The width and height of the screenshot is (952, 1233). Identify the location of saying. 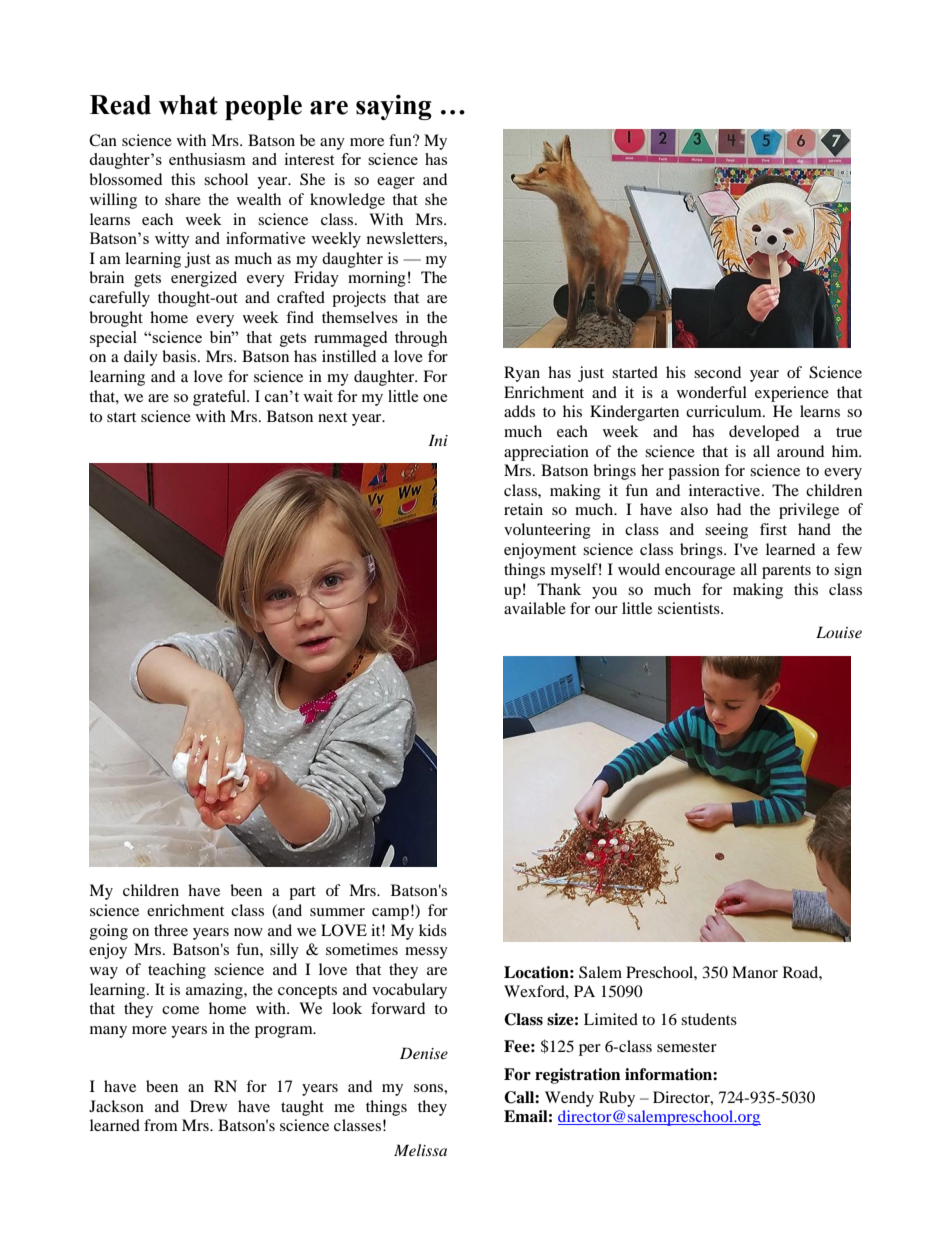
(394, 107).
